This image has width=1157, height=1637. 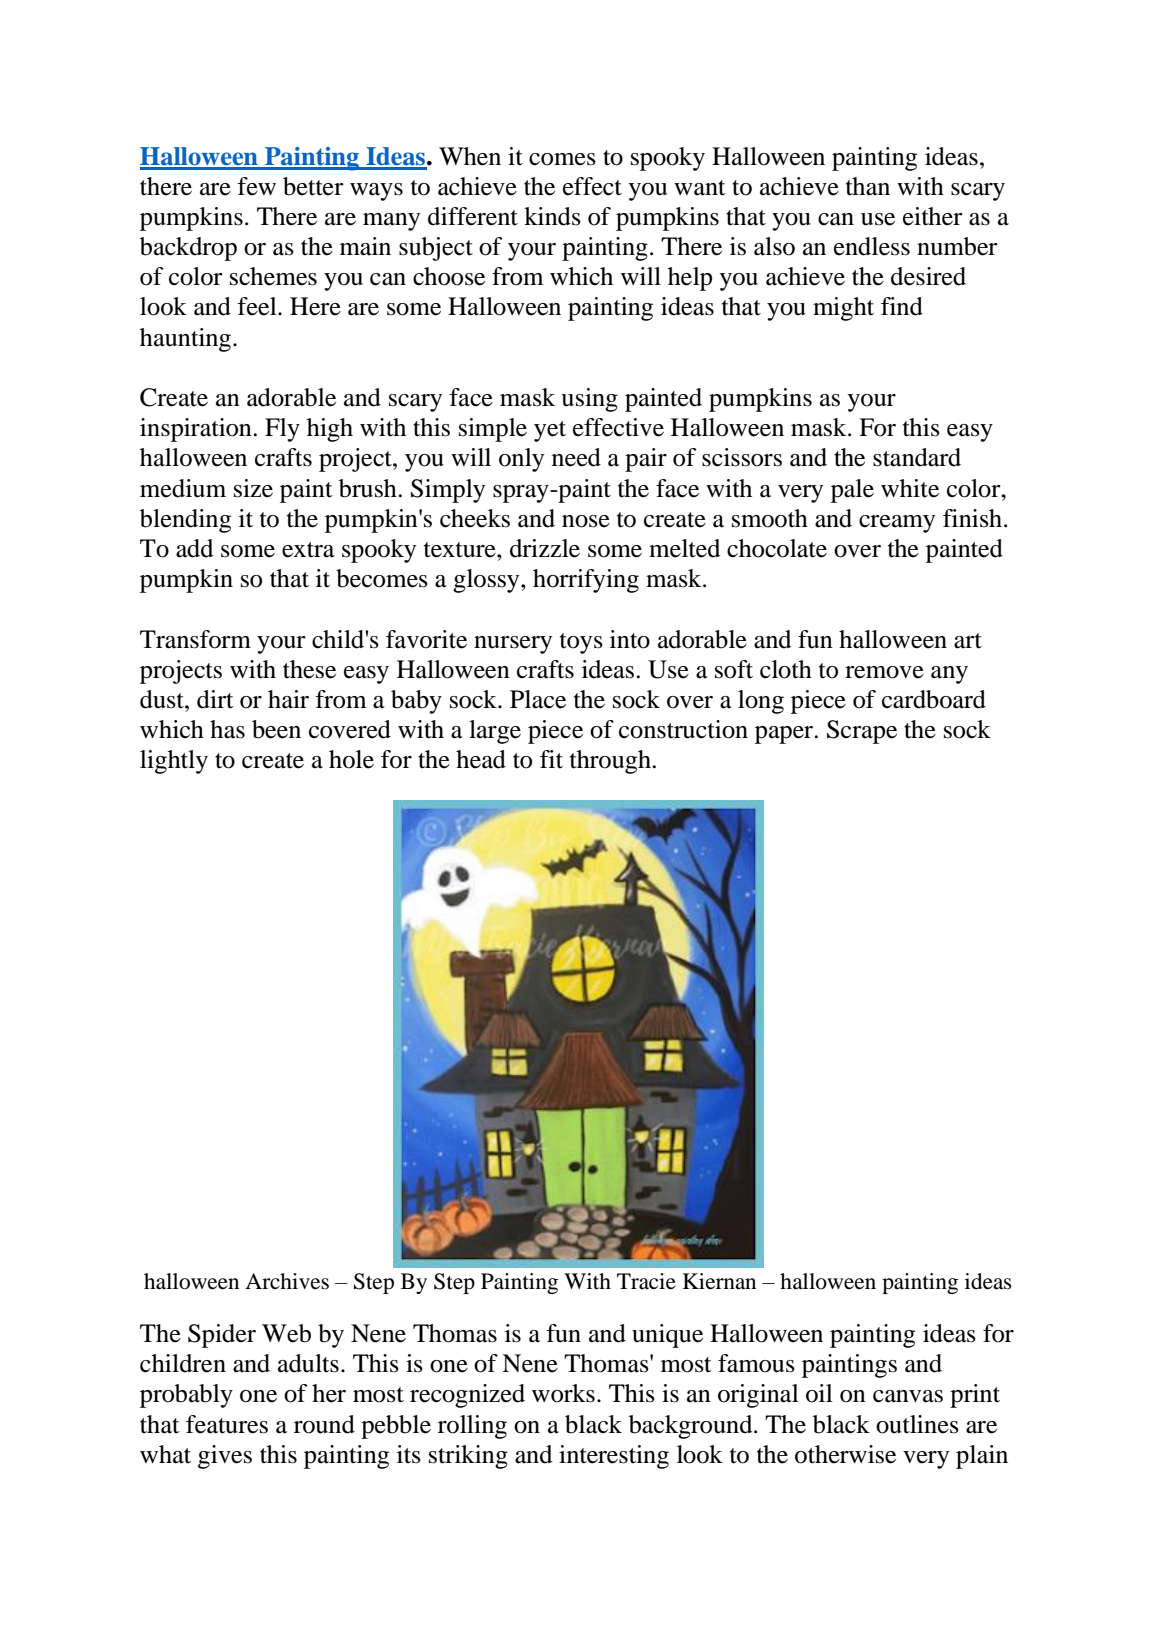 What do you see at coordinates (917, 1424) in the image?
I see `outlines` at bounding box center [917, 1424].
